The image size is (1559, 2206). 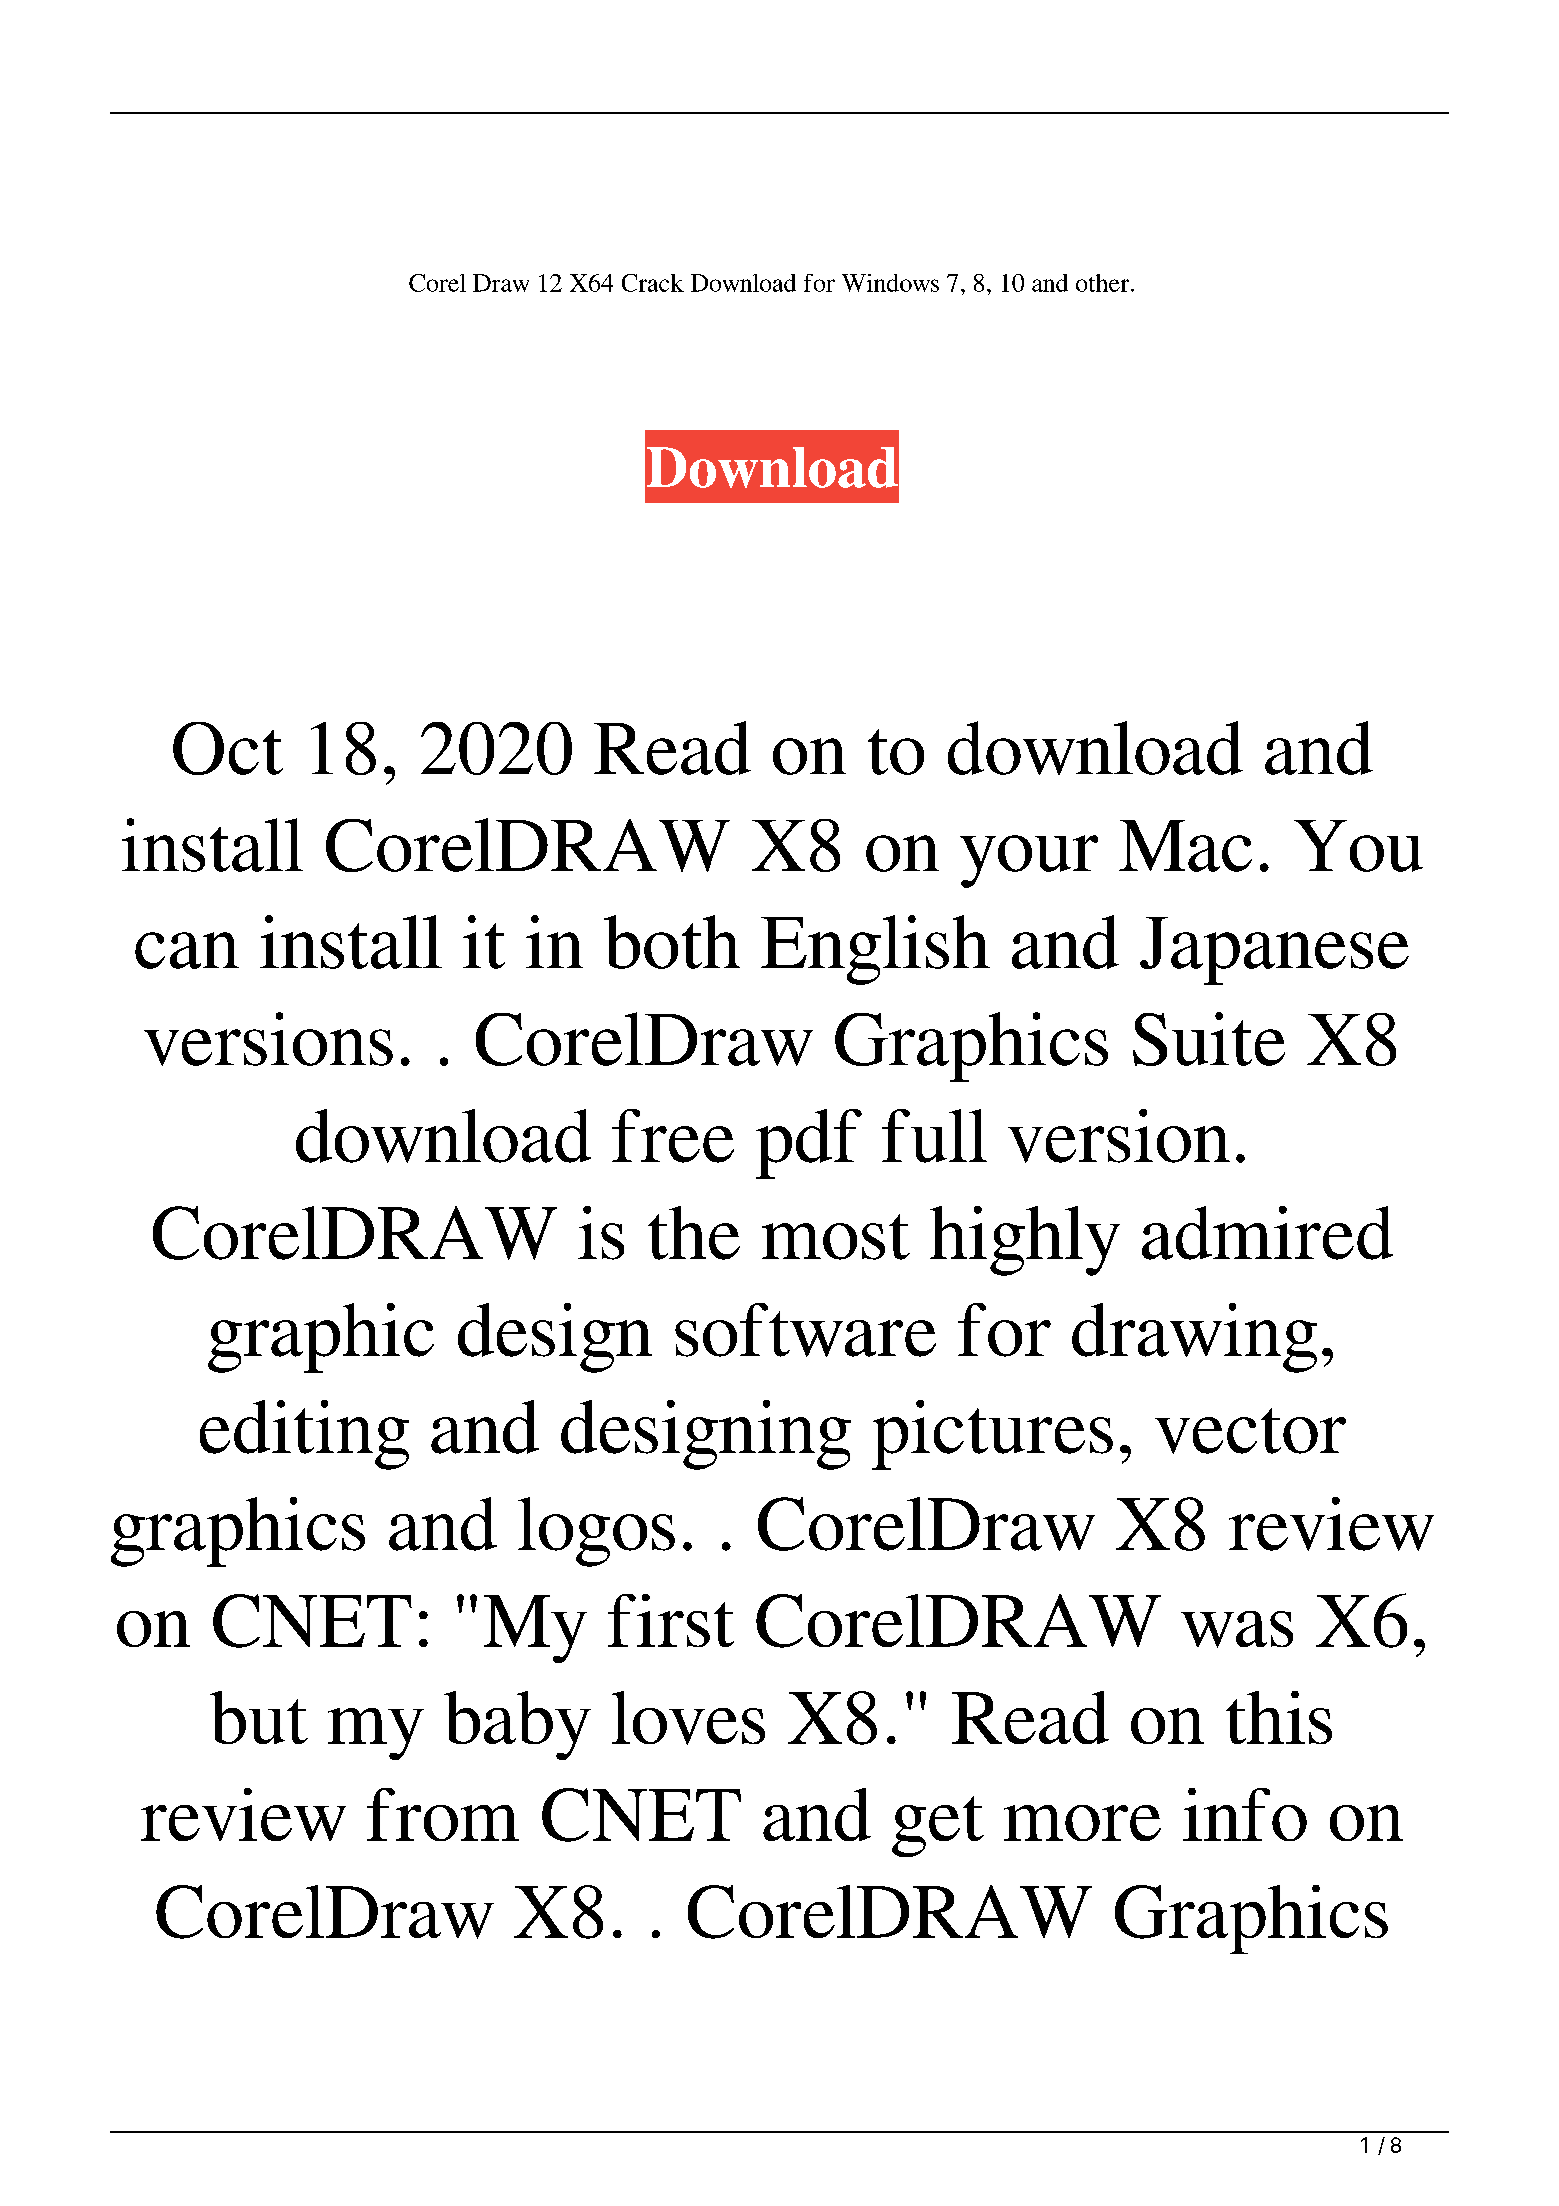 What do you see at coordinates (228, 748) in the screenshot?
I see `Oct` at bounding box center [228, 748].
